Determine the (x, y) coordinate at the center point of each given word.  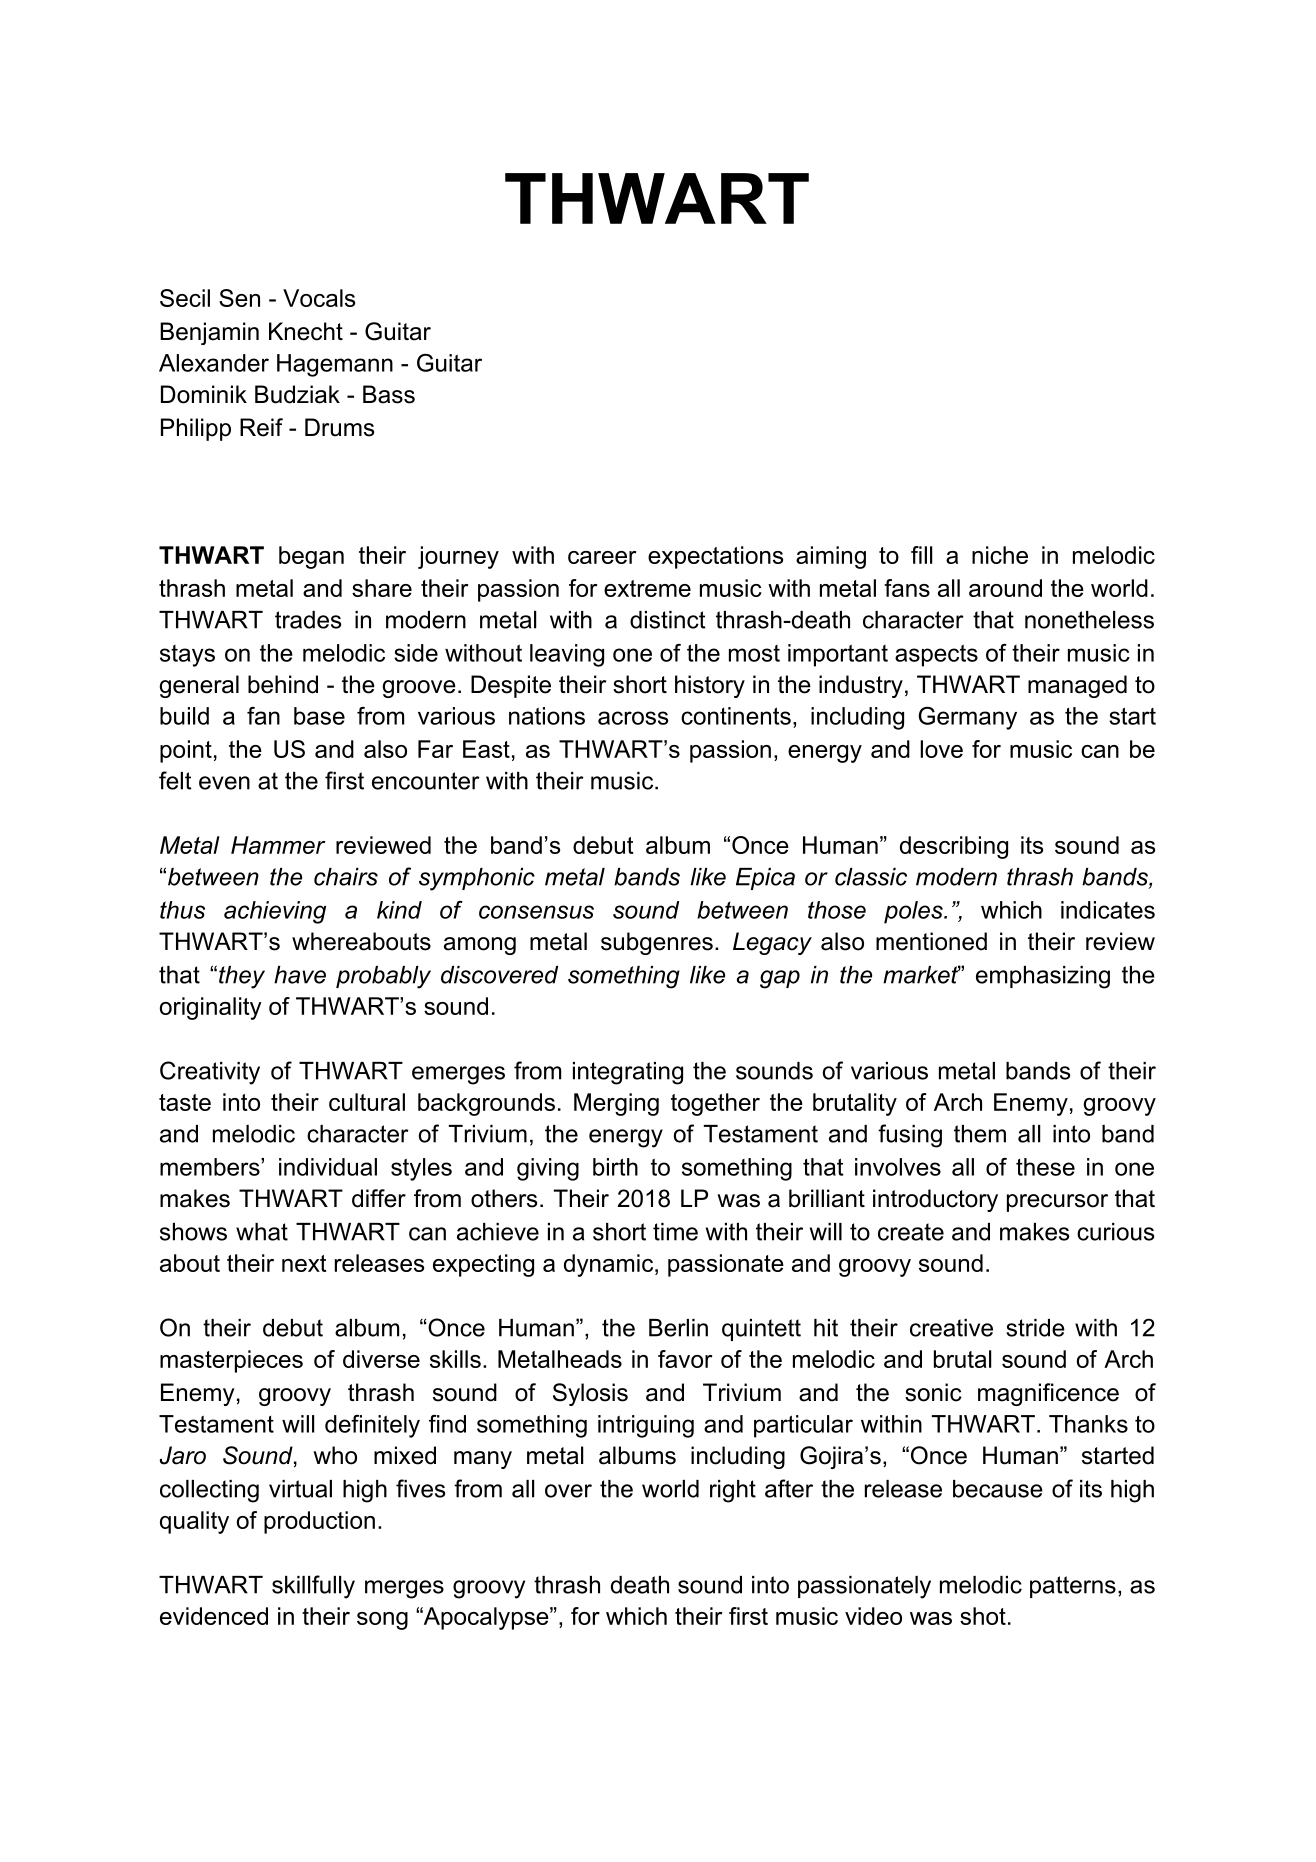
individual (328, 1167)
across (633, 718)
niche (1000, 555)
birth (615, 1167)
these (1045, 1167)
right (733, 1491)
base (319, 716)
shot (983, 1616)
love (941, 749)
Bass (389, 394)
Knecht (306, 331)
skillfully (313, 1587)
